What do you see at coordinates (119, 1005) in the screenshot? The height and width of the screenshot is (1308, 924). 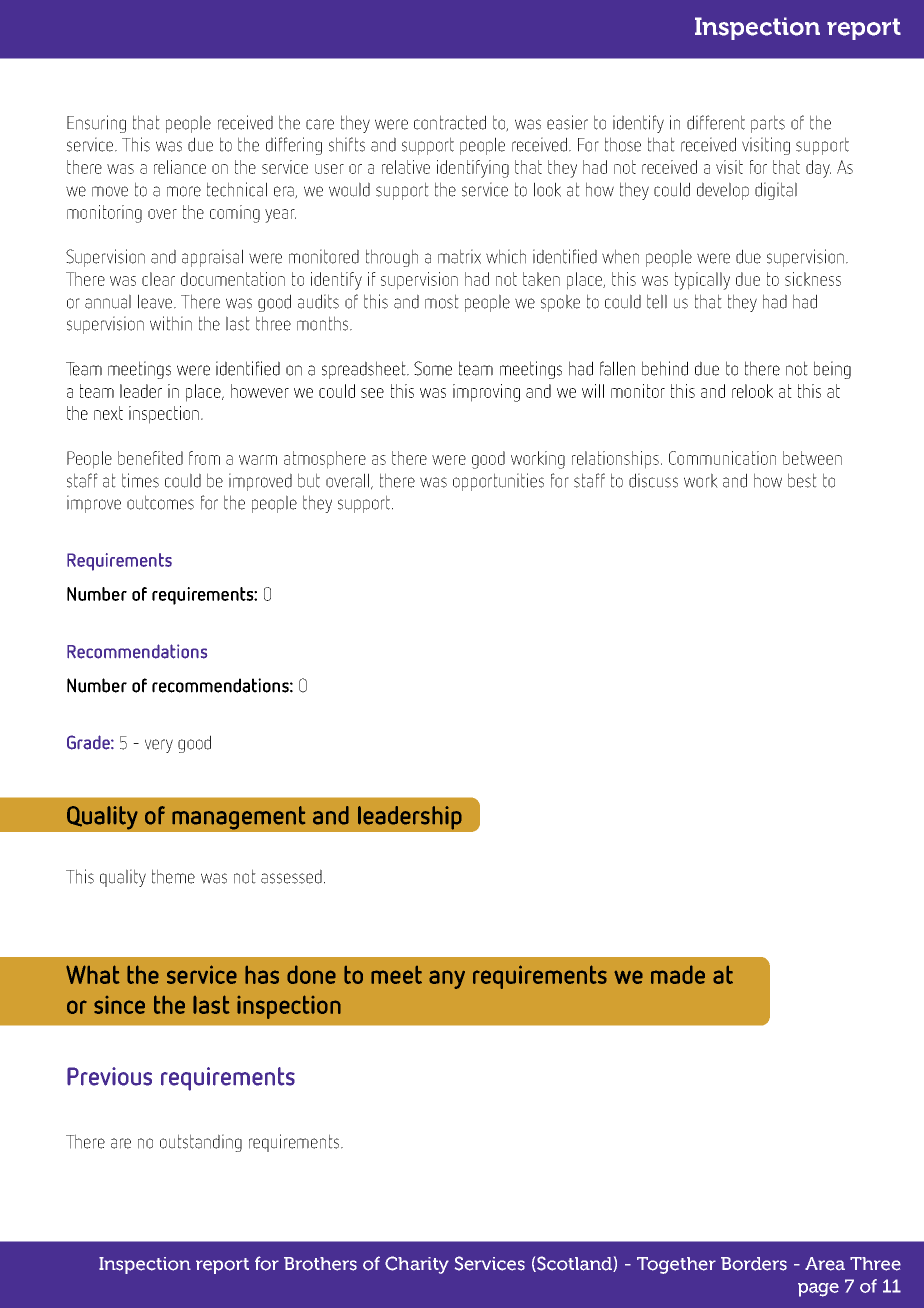 I see `since` at bounding box center [119, 1005].
